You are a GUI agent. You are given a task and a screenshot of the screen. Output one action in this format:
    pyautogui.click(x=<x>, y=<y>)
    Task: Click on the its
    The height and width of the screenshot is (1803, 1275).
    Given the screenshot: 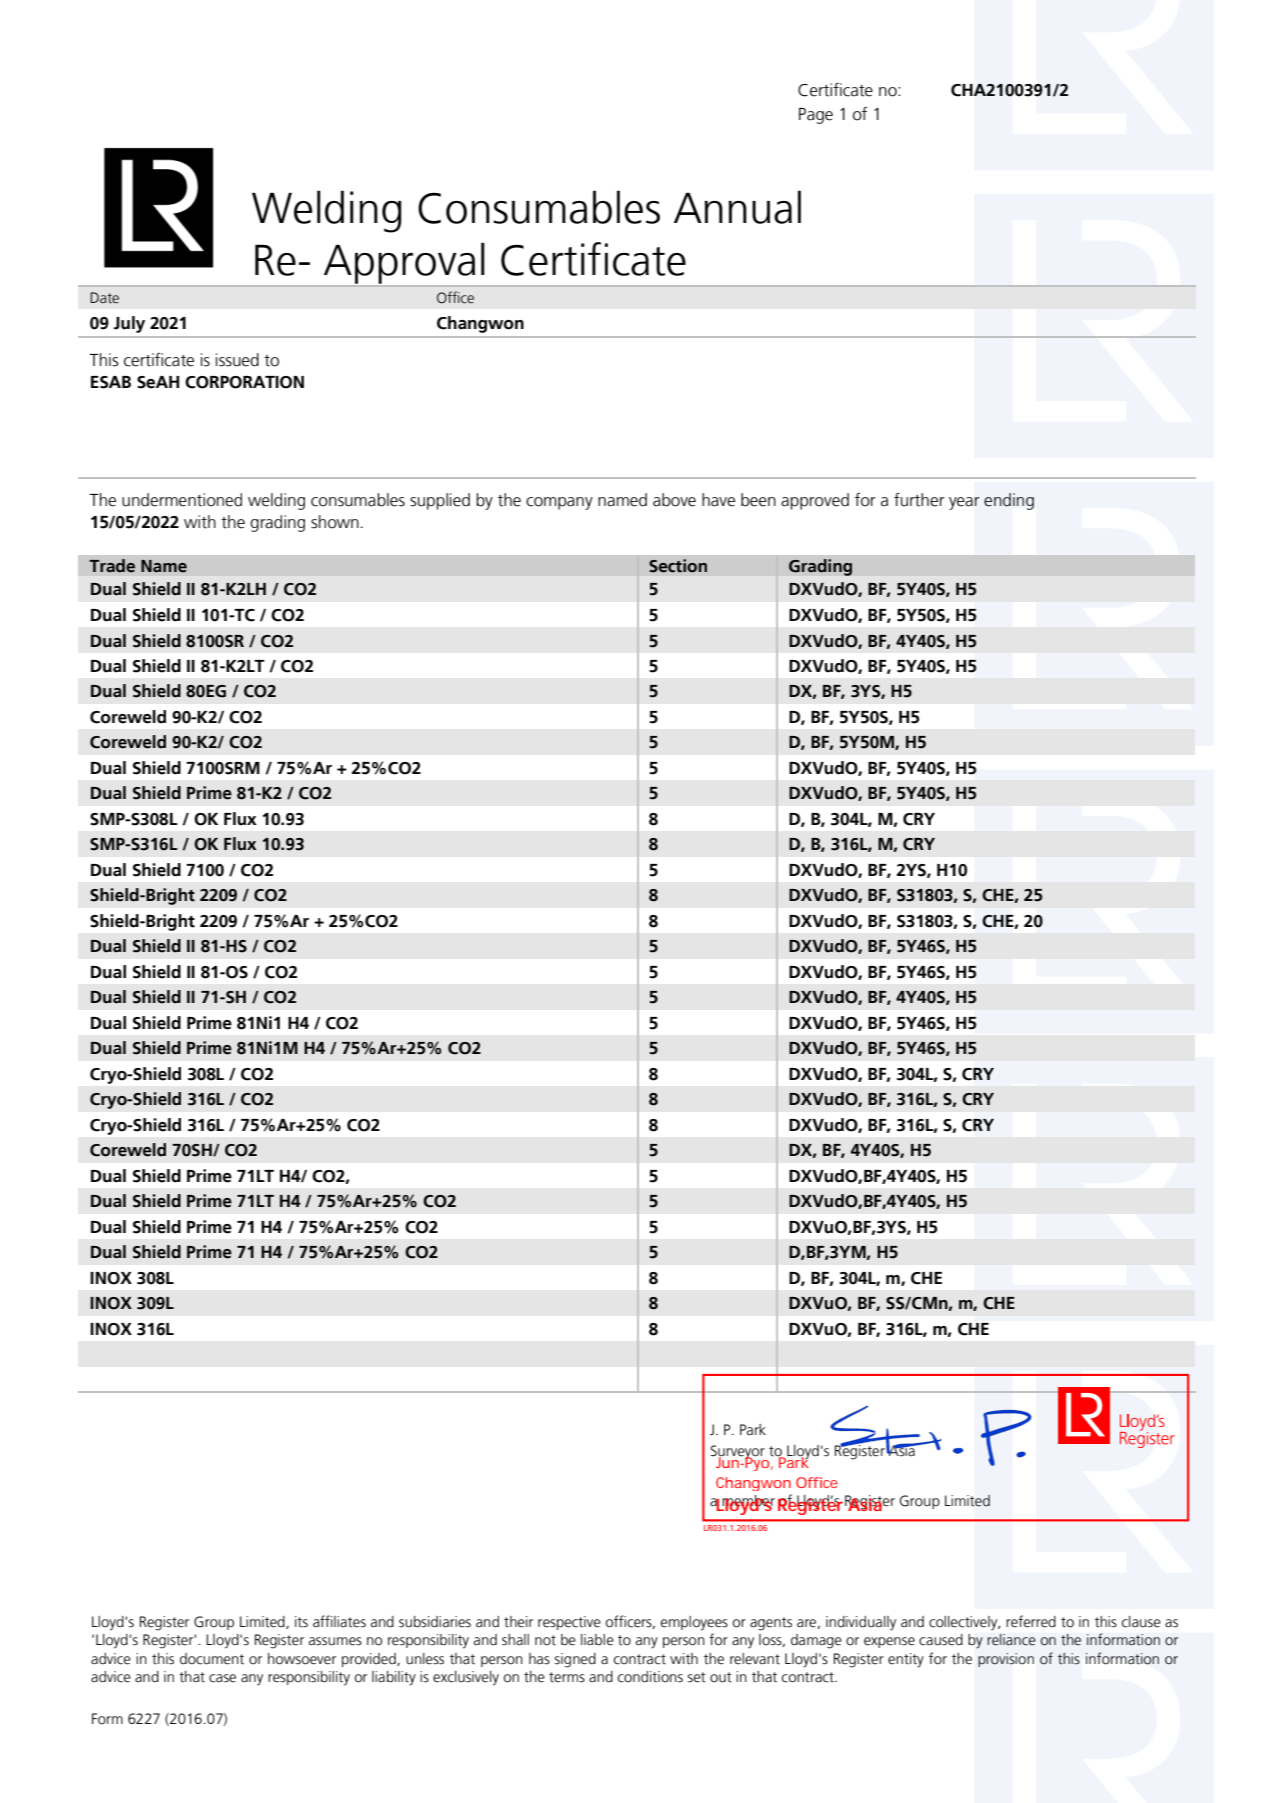 What is the action you would take?
    pyautogui.click(x=301, y=1622)
